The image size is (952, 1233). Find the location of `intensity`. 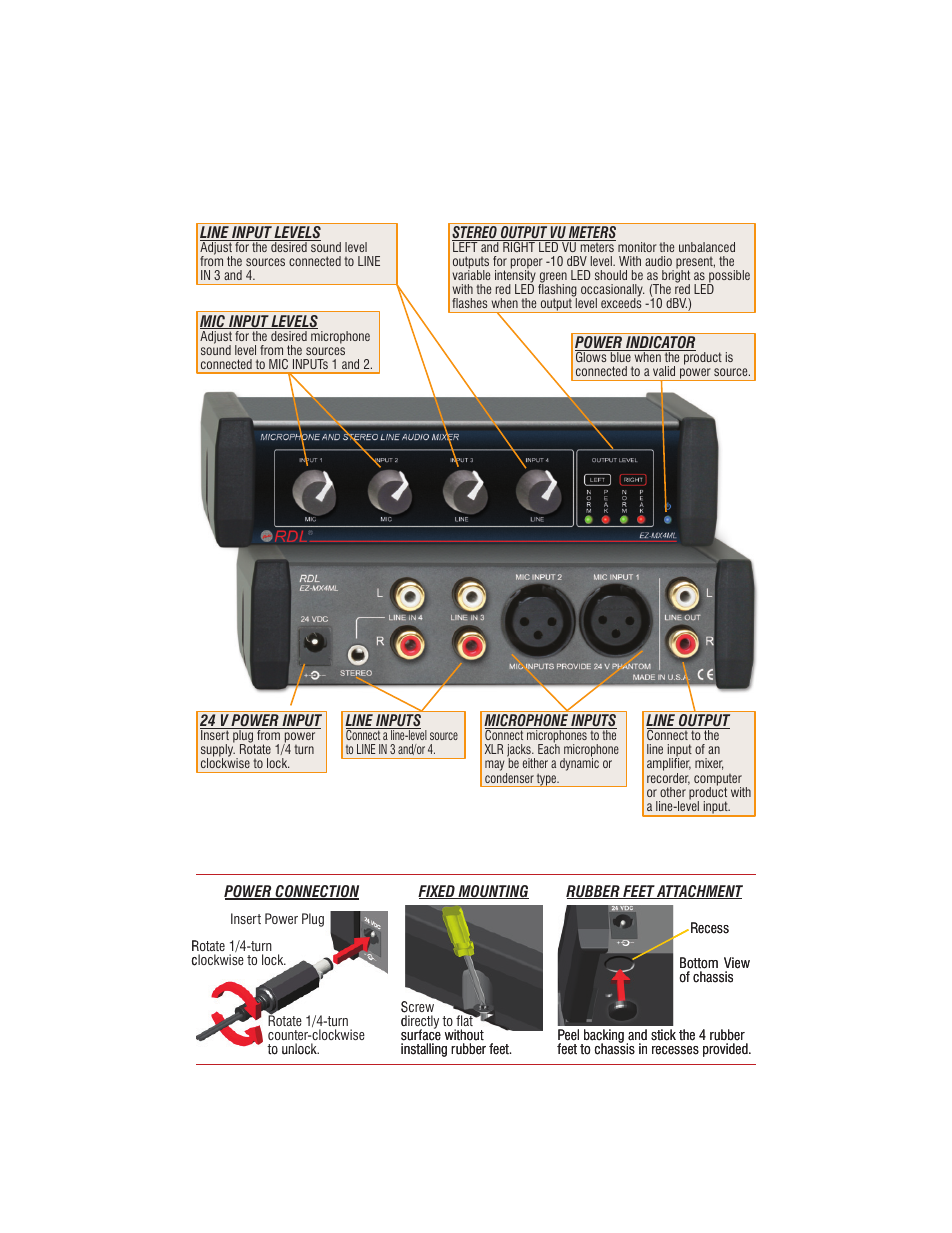

intensity is located at coordinates (515, 277).
